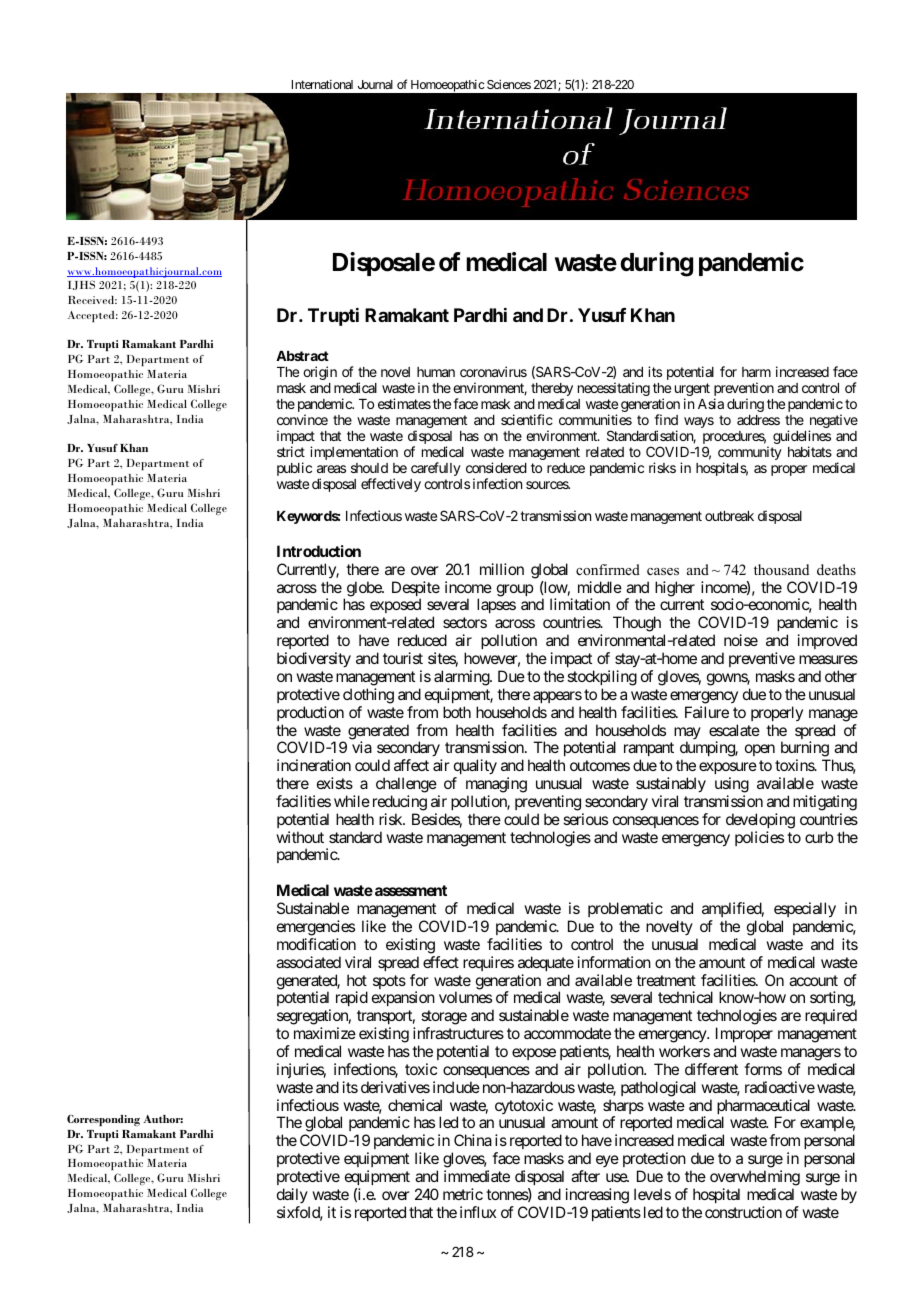  Describe the element at coordinates (322, 84) in the page. I see `International` at that location.
